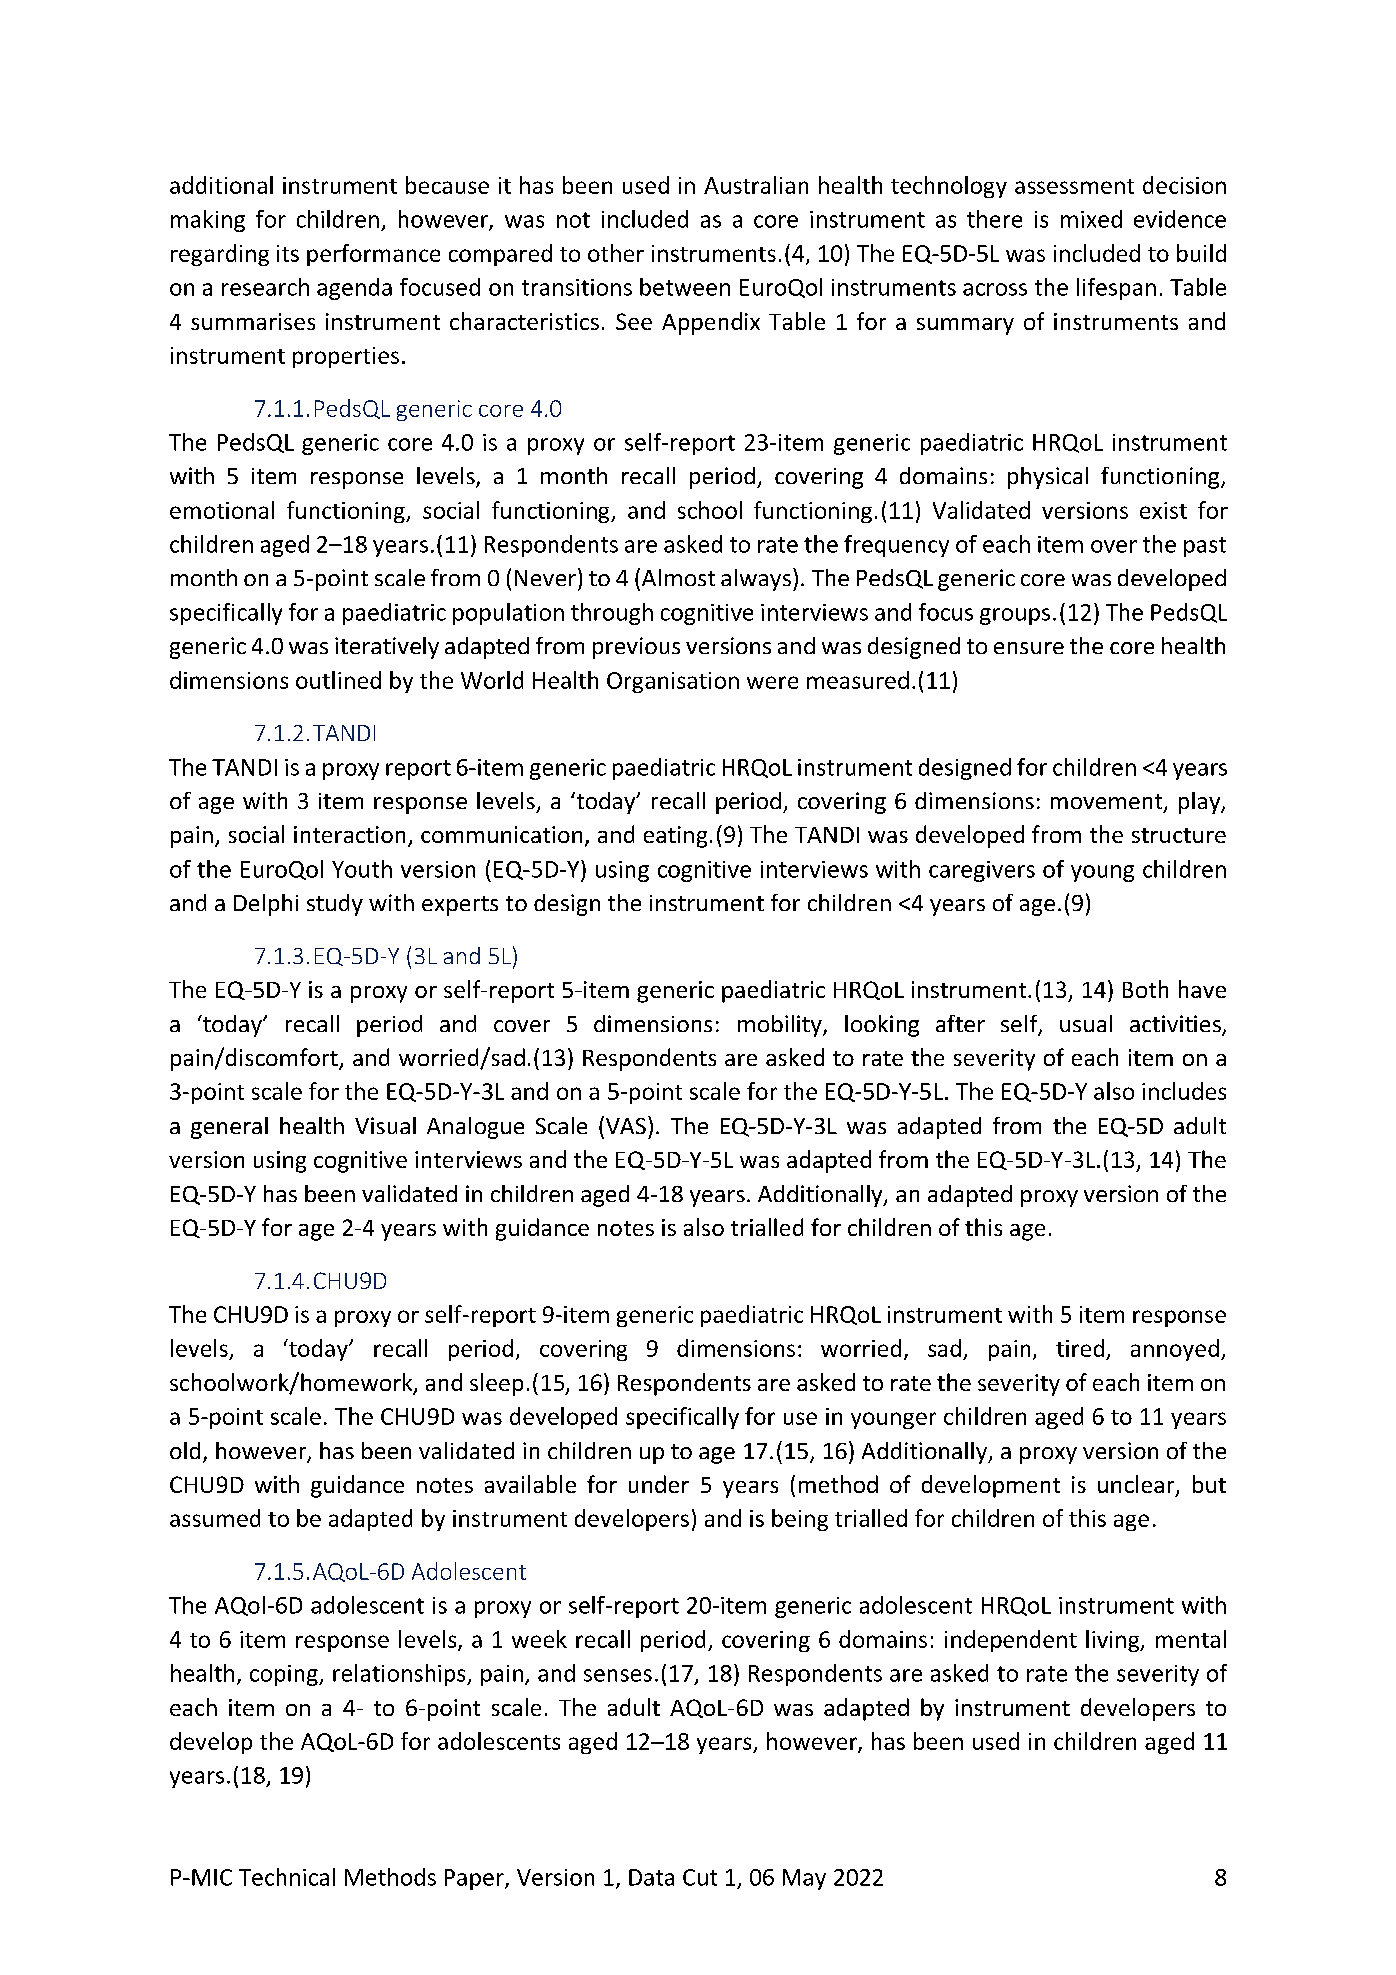 Image resolution: width=1396 pixels, height=1975 pixels. What do you see at coordinates (287, 1877) in the image?
I see `Technical` at bounding box center [287, 1877].
